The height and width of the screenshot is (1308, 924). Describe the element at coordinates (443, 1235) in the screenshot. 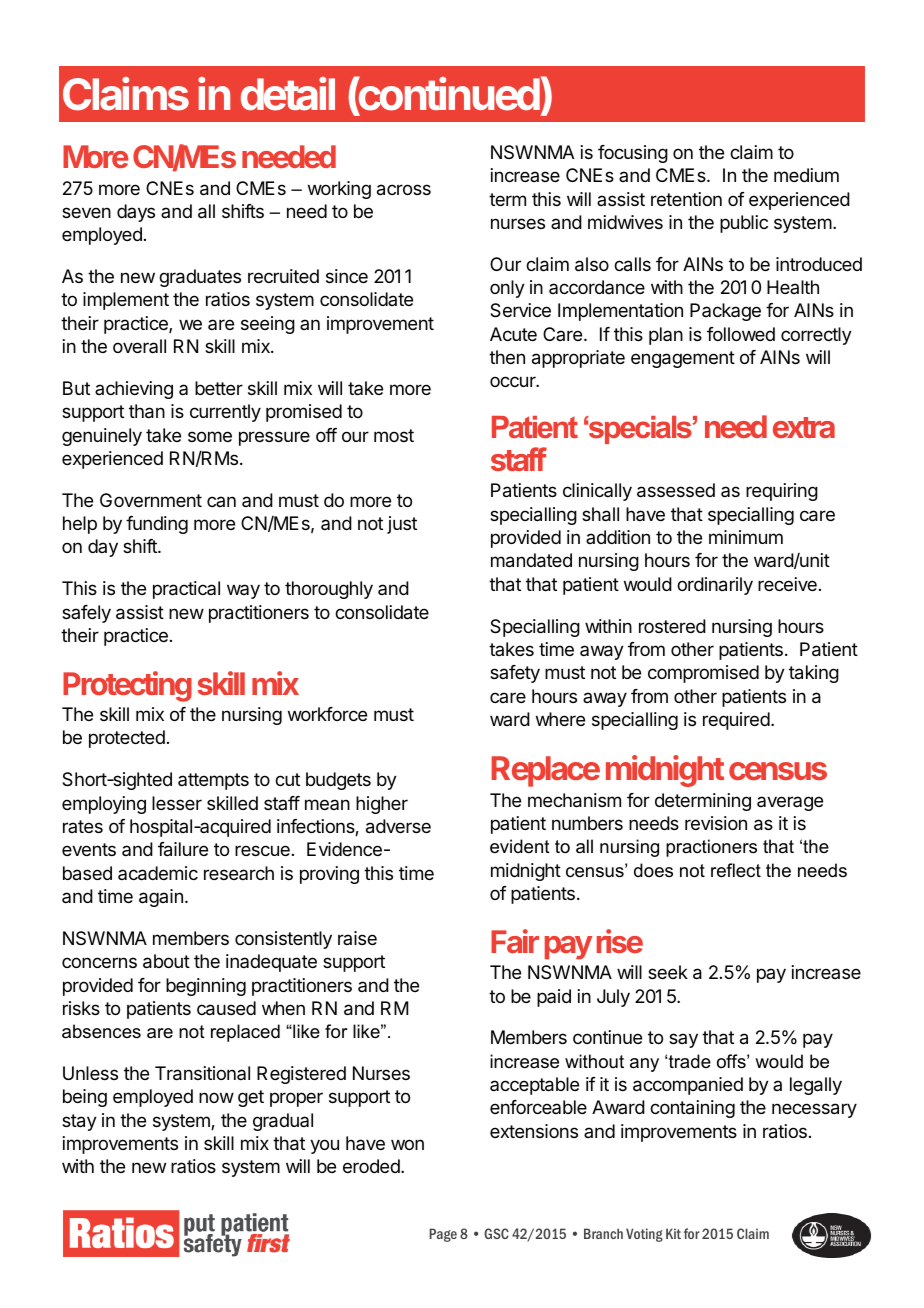

I see `Page` at that location.
